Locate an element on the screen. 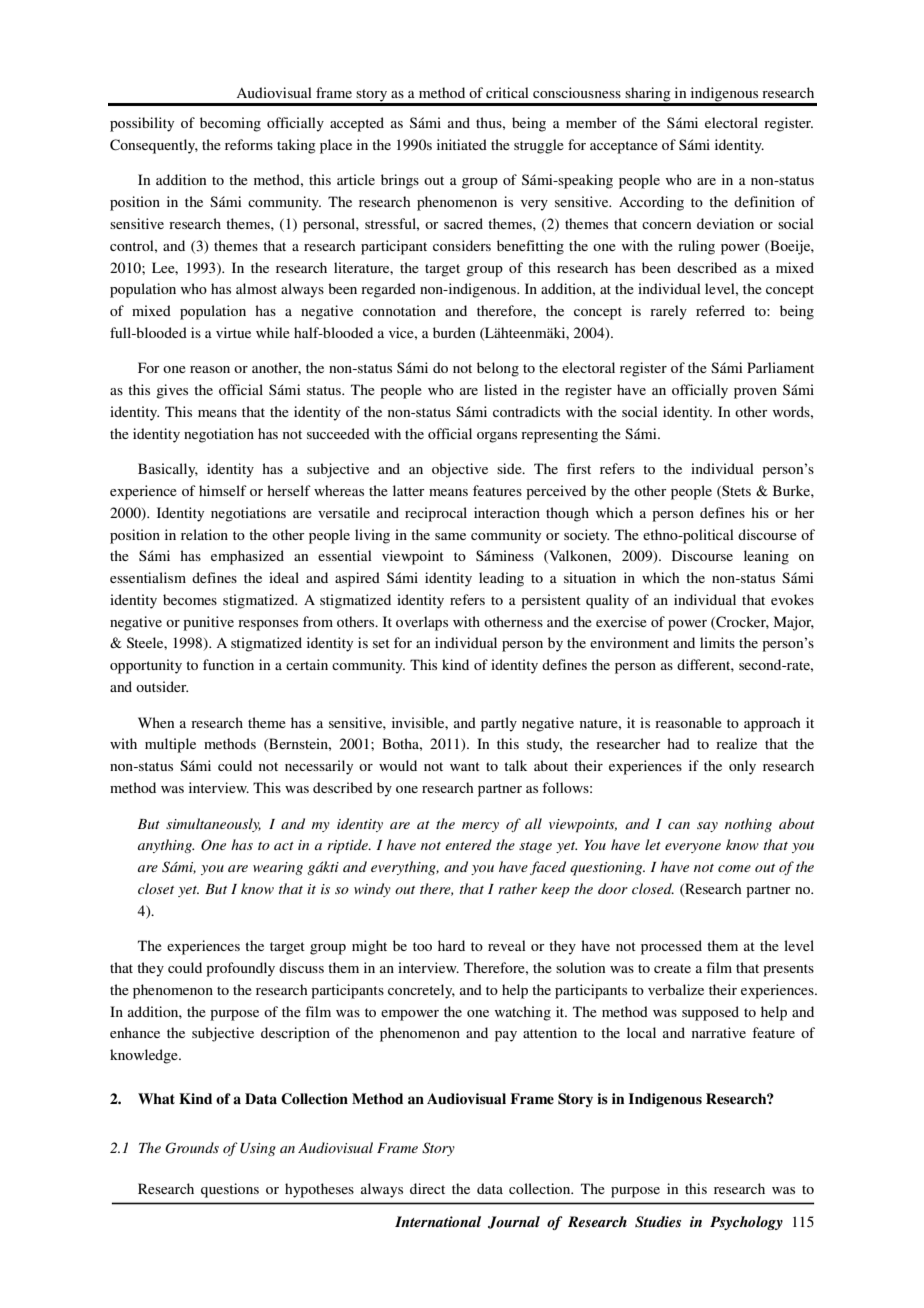 The width and height of the screenshot is (924, 1308). becoming is located at coordinates (230, 124).
